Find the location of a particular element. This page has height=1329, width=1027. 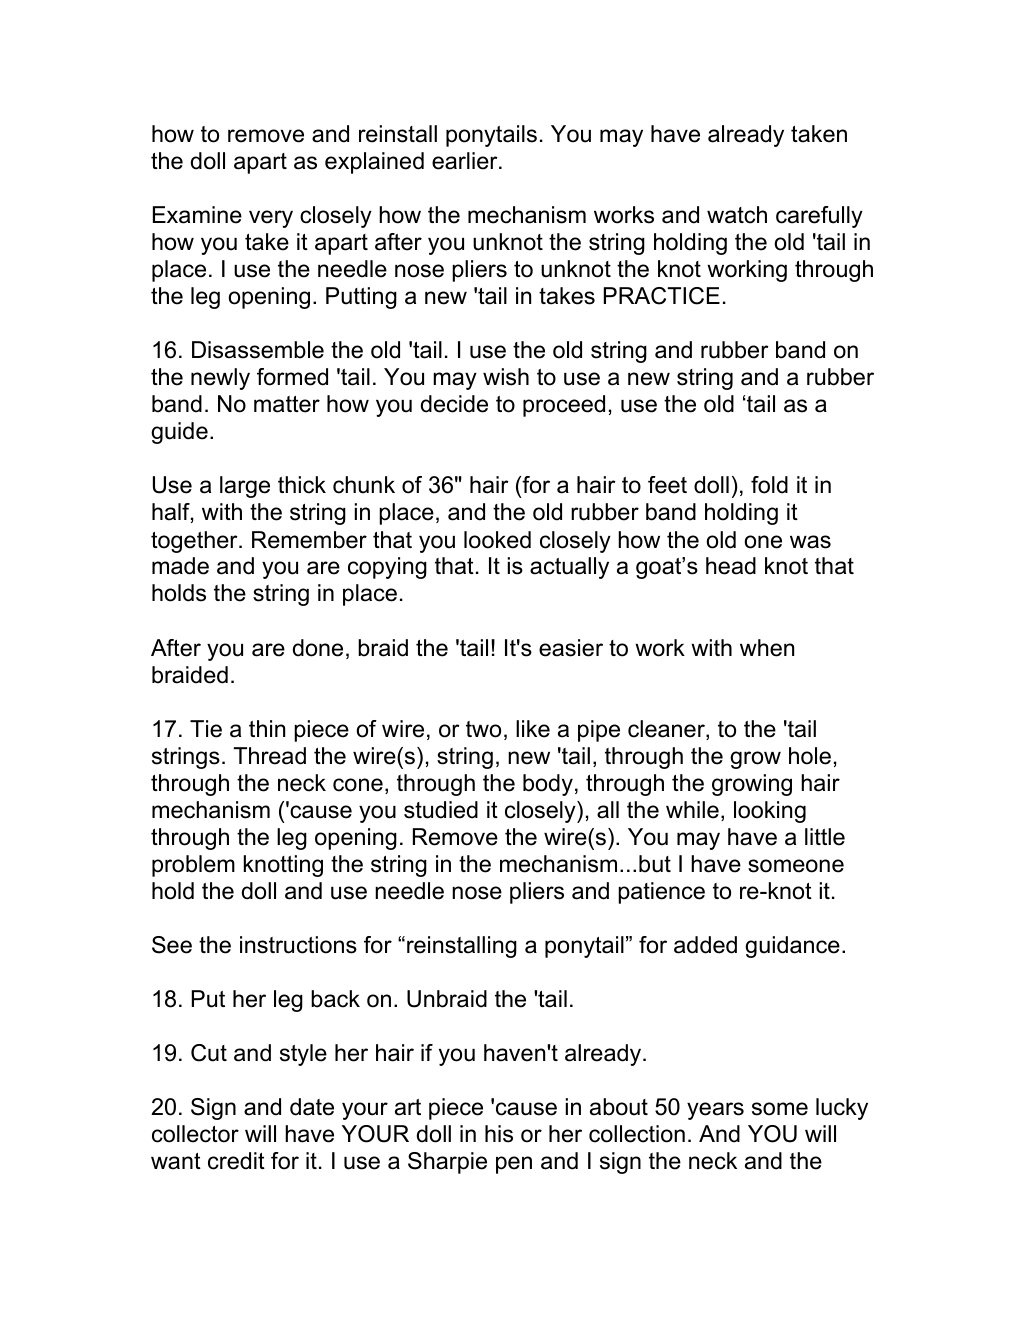

easier is located at coordinates (571, 648).
